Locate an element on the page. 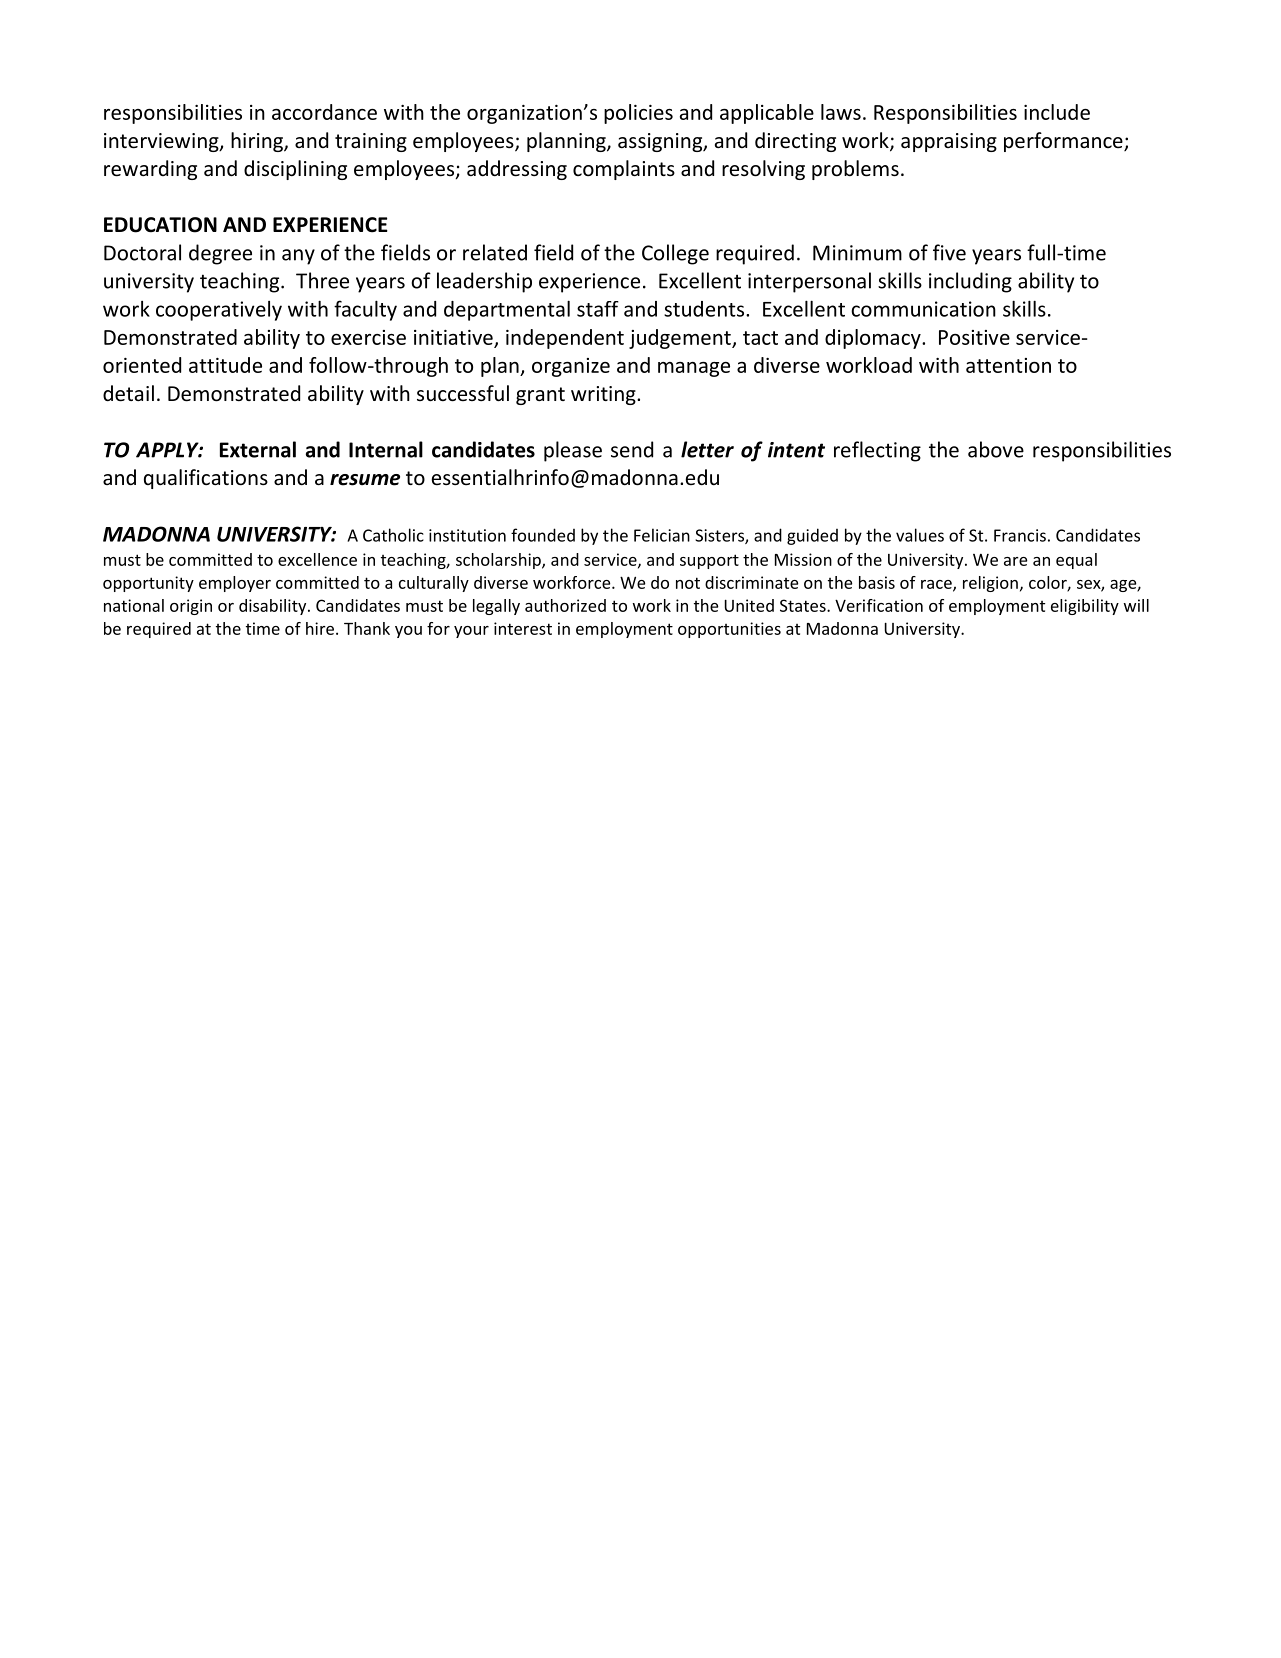 The image size is (1281, 1658). hiring is located at coordinates (258, 142).
